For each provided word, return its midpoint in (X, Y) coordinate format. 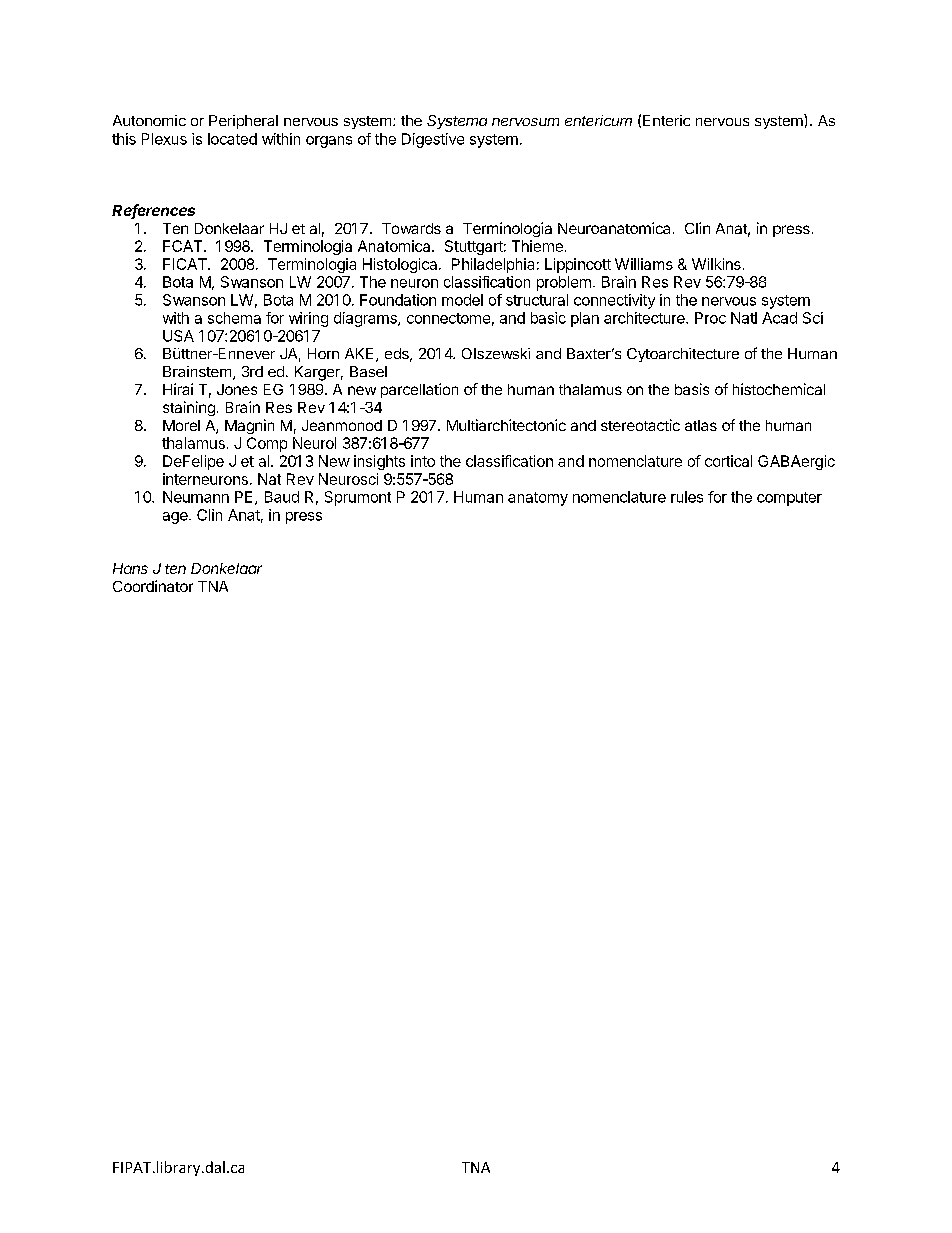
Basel (368, 371)
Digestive (433, 140)
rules (687, 497)
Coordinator (153, 586)
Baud (282, 497)
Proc (710, 318)
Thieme (537, 246)
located (232, 139)
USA (178, 336)
